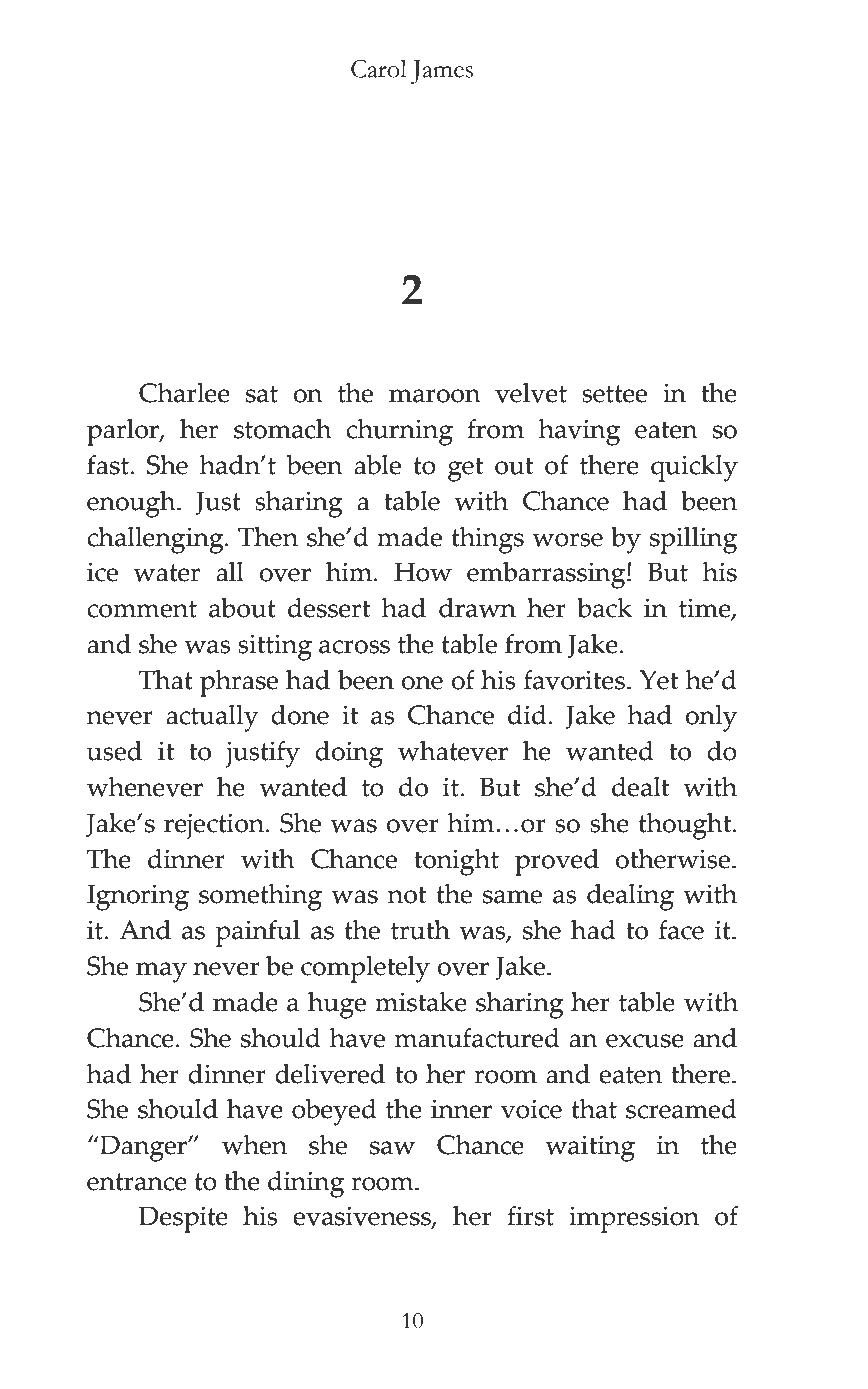  What do you see at coordinates (614, 394) in the screenshot?
I see `settee` at bounding box center [614, 394].
